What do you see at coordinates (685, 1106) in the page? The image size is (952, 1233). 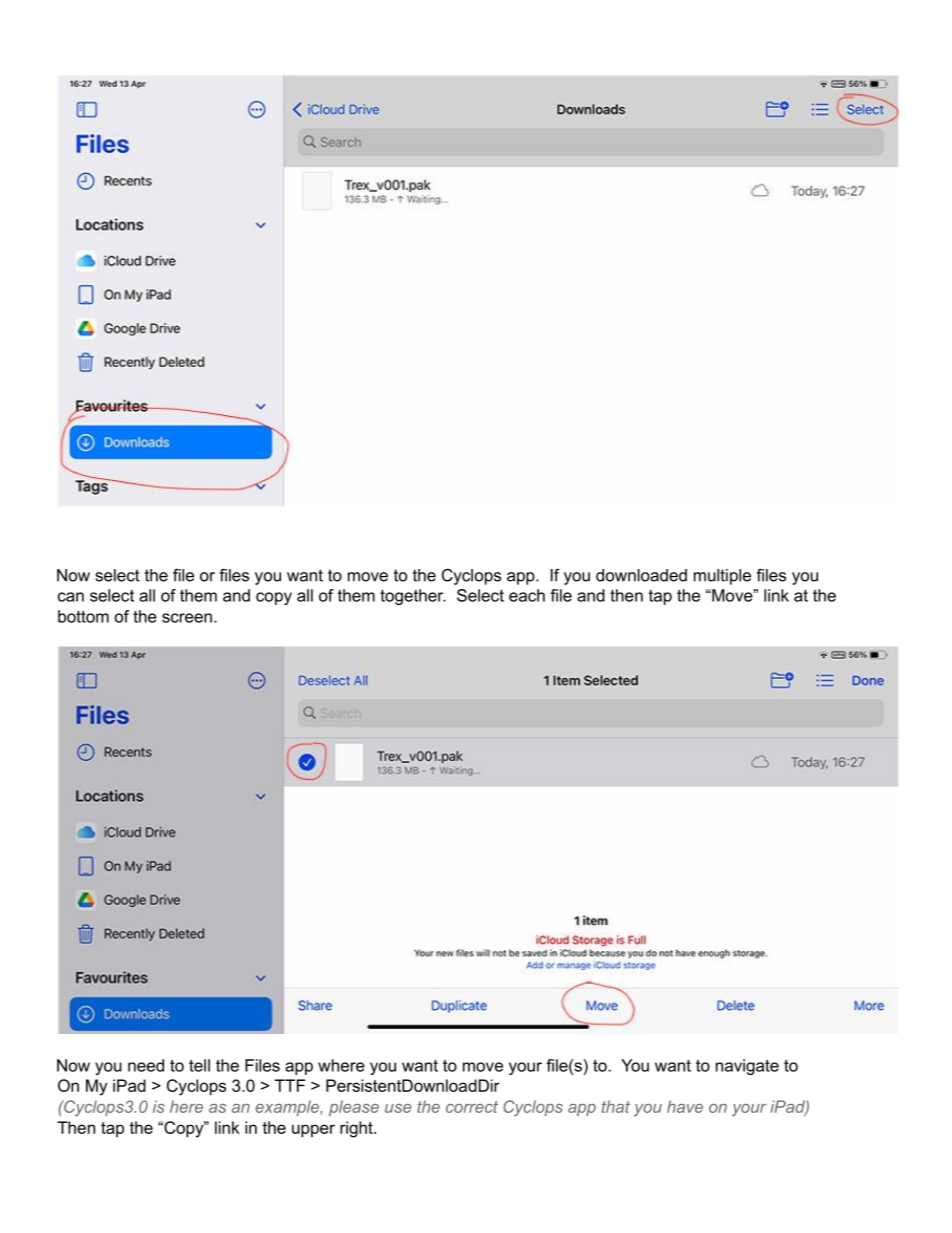 I see `have` at bounding box center [685, 1106].
